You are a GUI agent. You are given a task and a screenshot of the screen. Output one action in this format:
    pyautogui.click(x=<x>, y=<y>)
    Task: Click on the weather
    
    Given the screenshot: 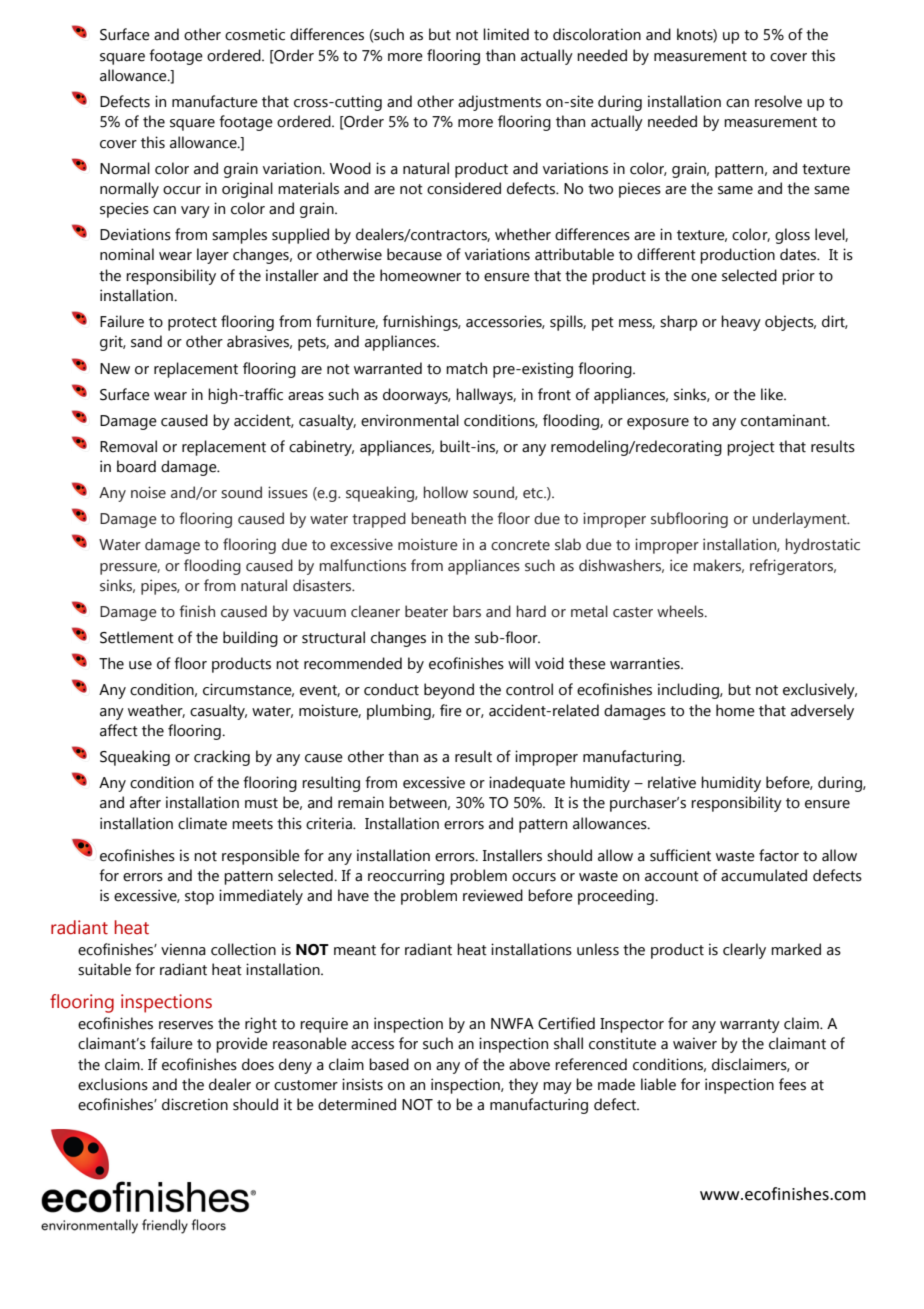 What is the action you would take?
    pyautogui.click(x=156, y=711)
